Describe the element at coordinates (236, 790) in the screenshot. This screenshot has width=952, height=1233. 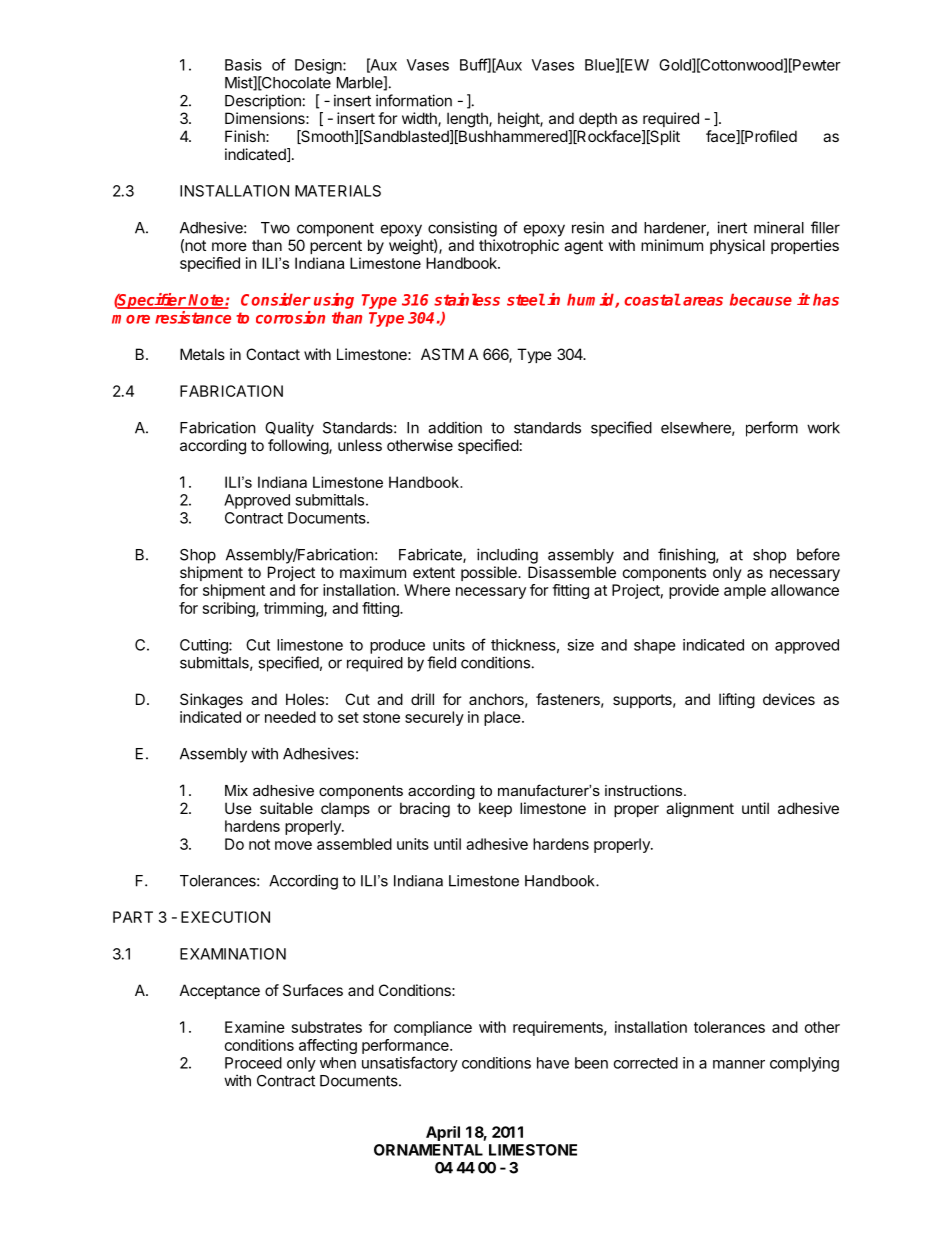
I see `Mix` at that location.
